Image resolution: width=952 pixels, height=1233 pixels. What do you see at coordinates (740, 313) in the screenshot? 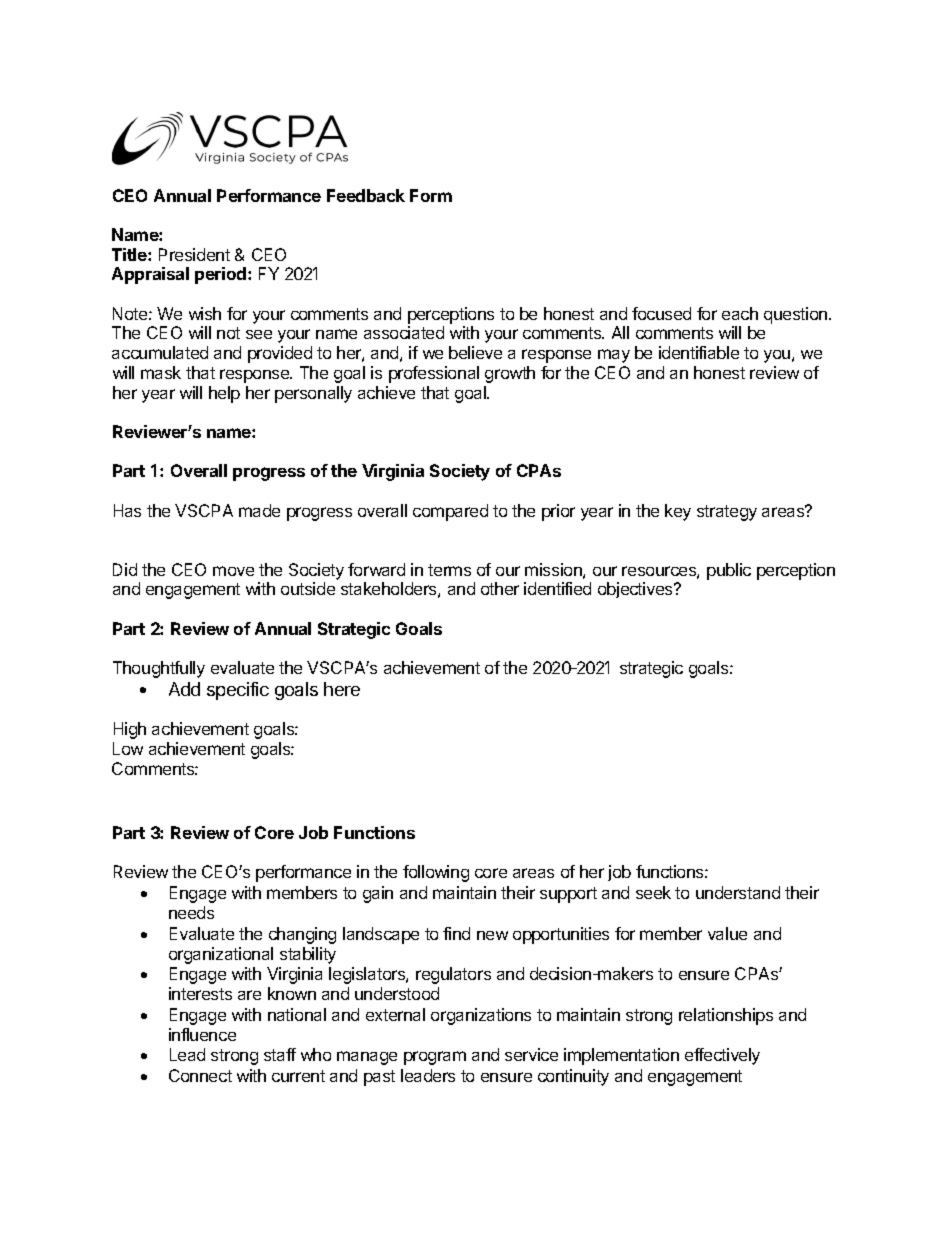
I see `each` at bounding box center [740, 313].
